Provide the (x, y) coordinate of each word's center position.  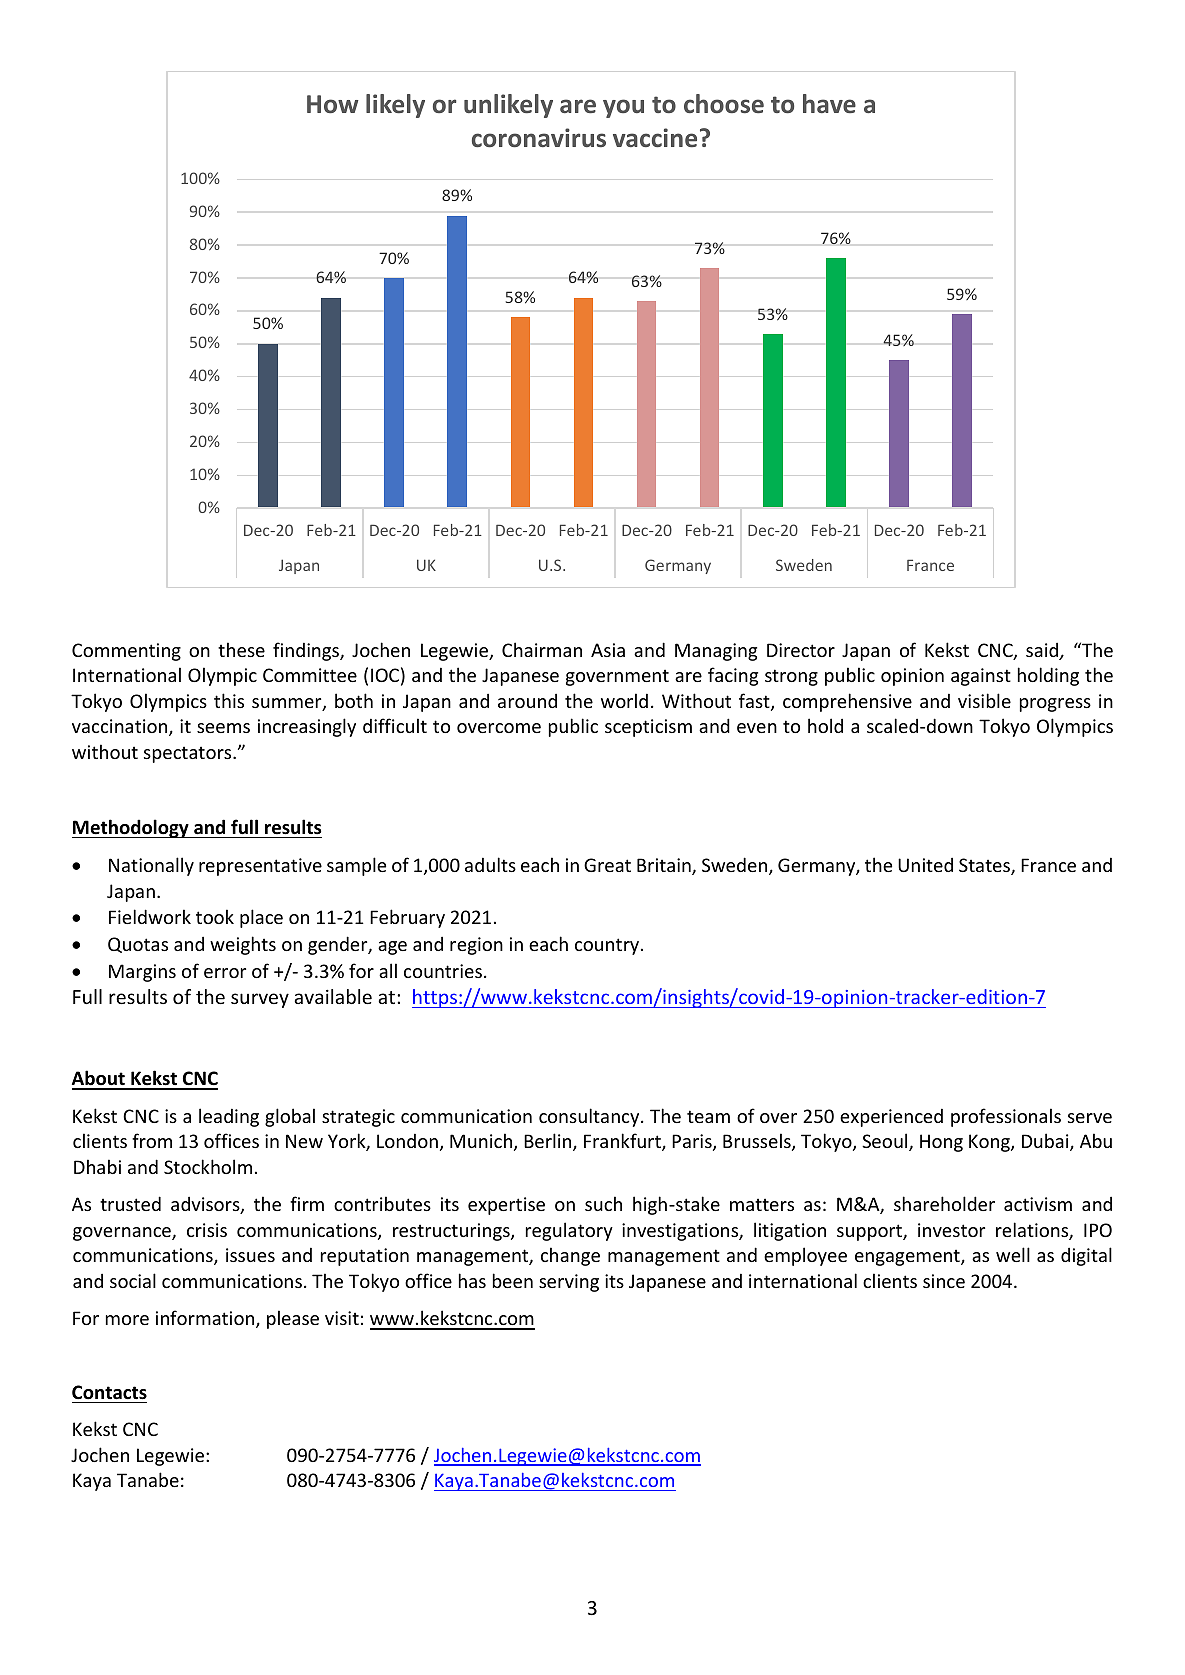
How (333, 104)
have (829, 103)
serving (569, 1283)
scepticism (648, 728)
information (205, 1317)
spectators (189, 754)
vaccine (655, 138)
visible (984, 700)
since (944, 1281)
